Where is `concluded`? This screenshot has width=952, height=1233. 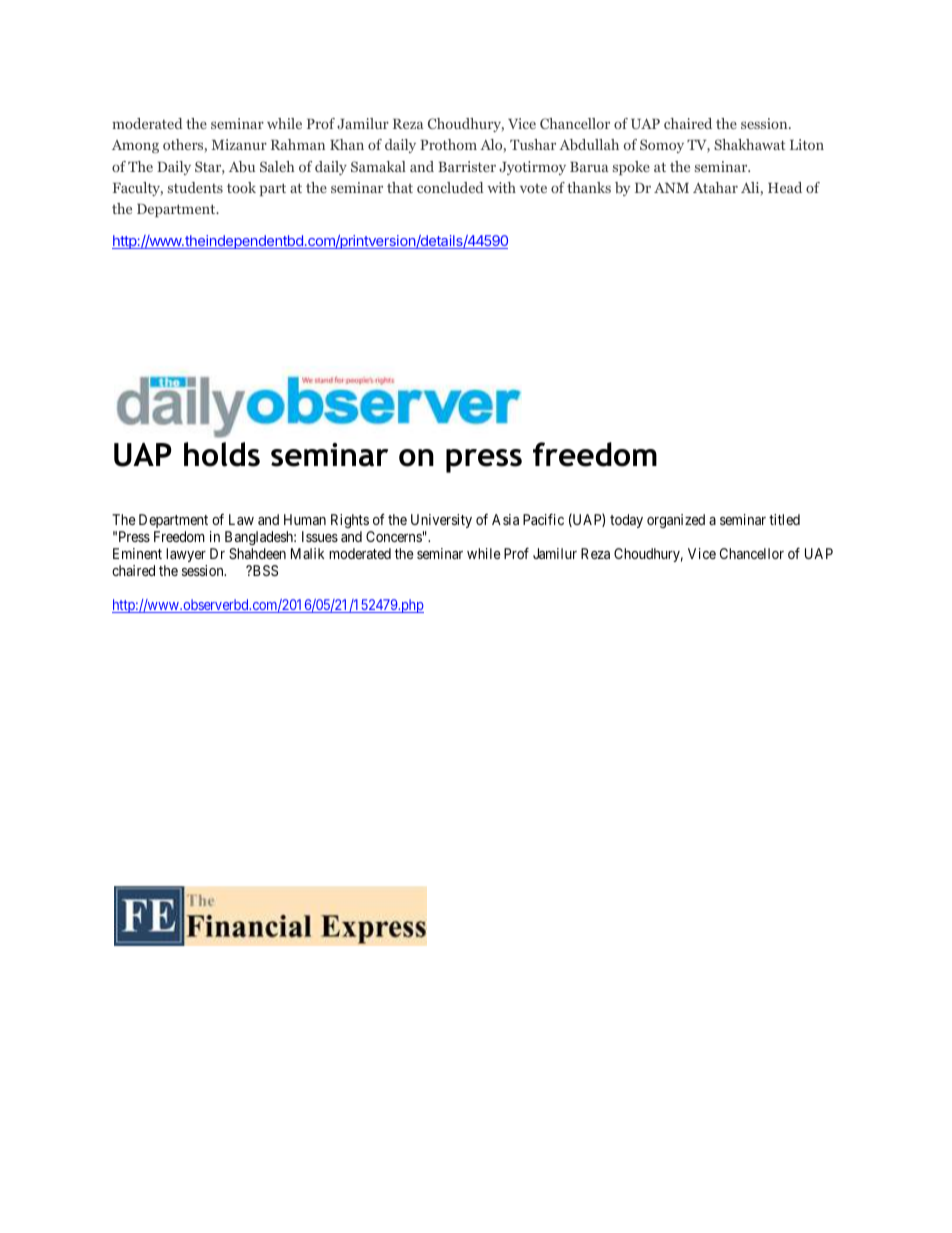 concluded is located at coordinates (450, 187).
